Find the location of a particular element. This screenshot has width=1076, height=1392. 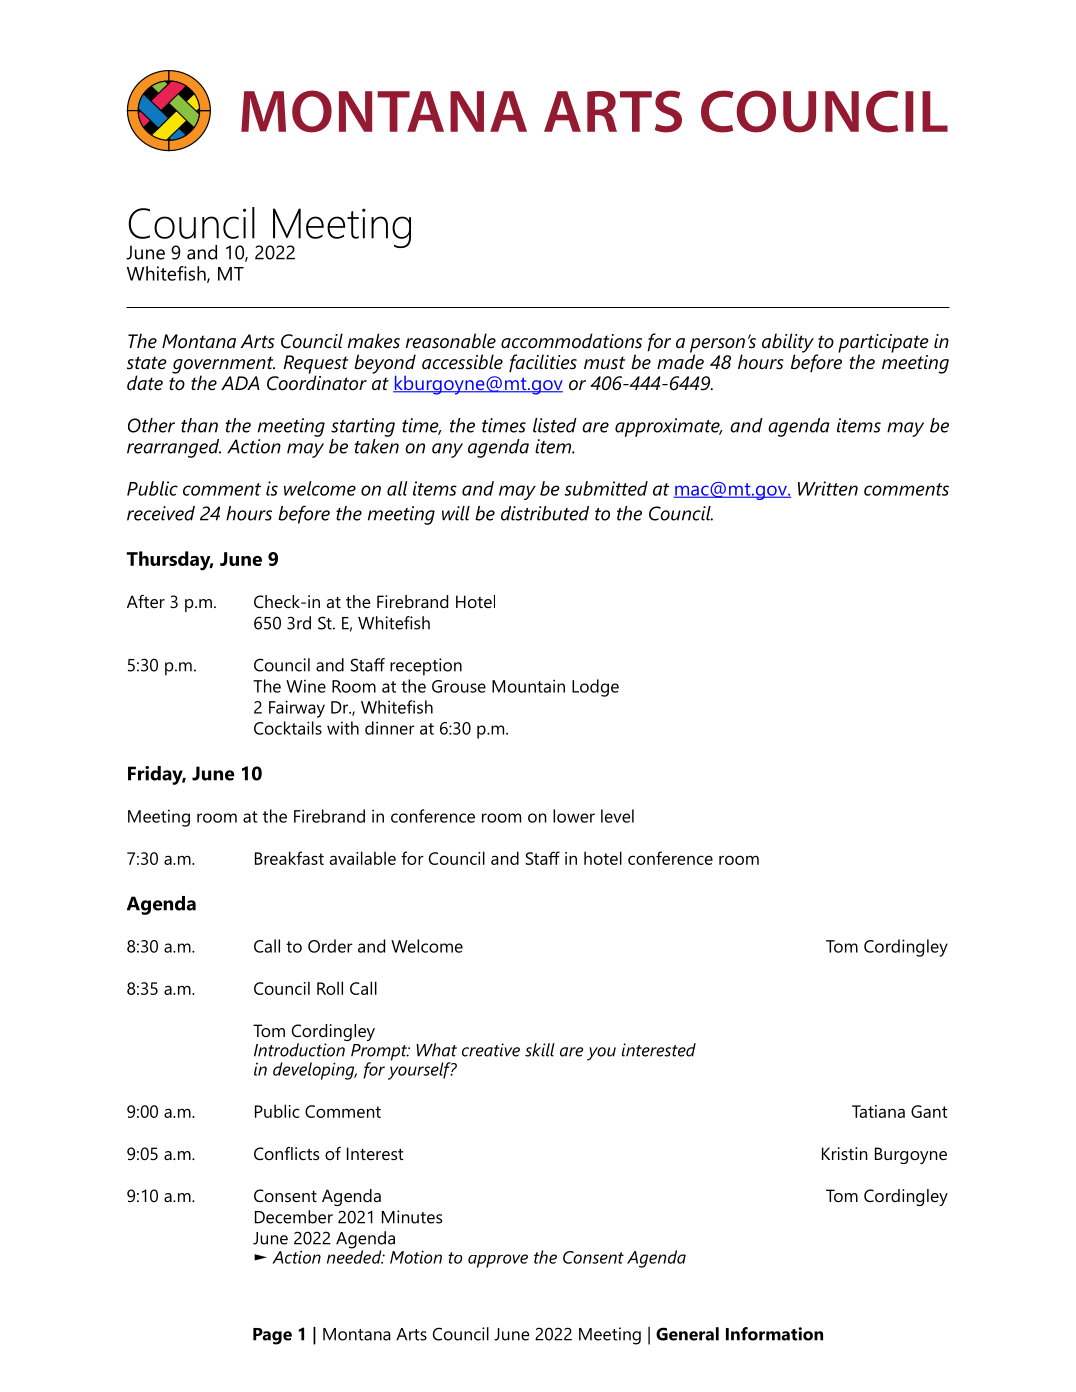

Breakfast is located at coordinates (289, 858).
